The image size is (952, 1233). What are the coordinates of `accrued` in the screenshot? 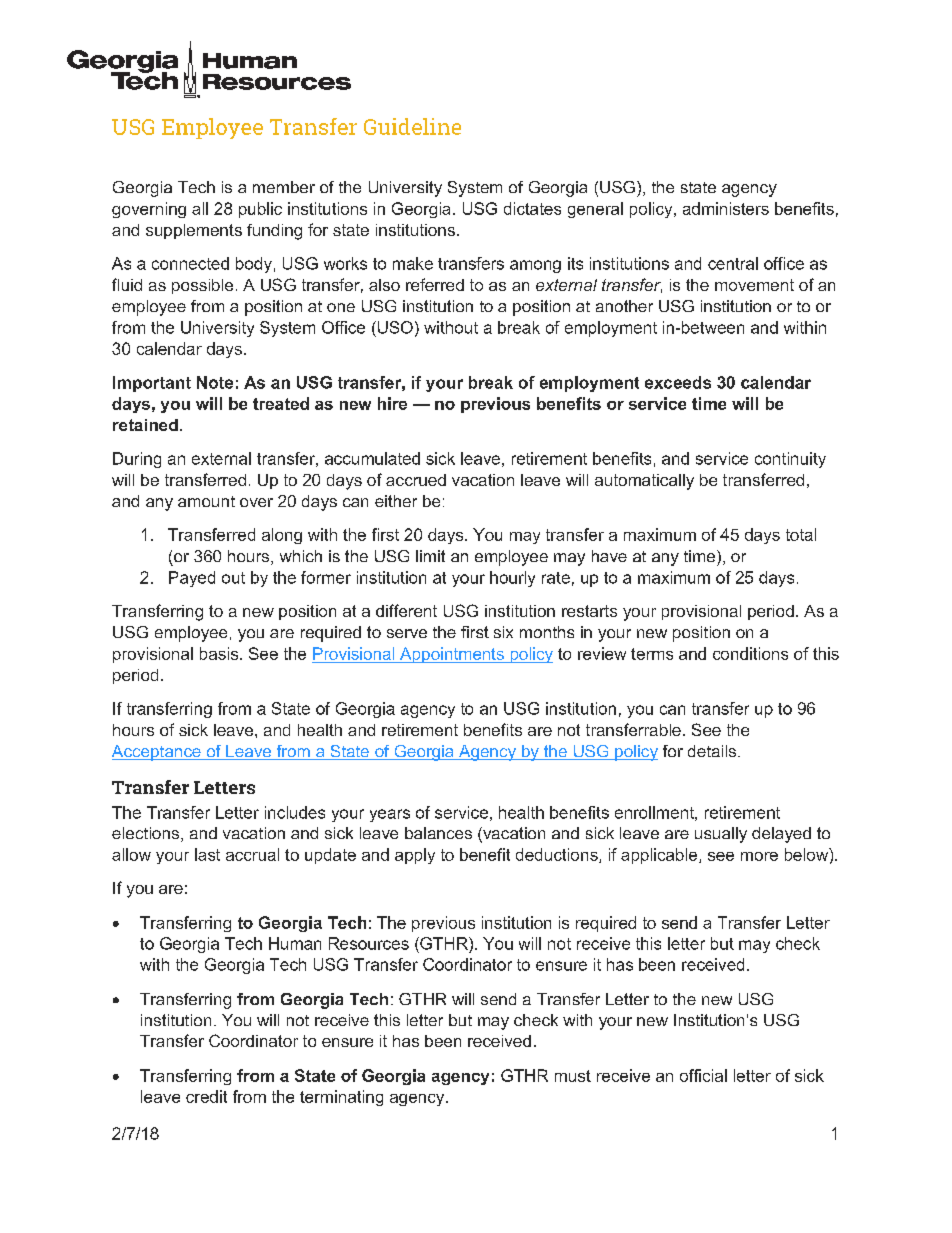 It's located at (416, 480).
